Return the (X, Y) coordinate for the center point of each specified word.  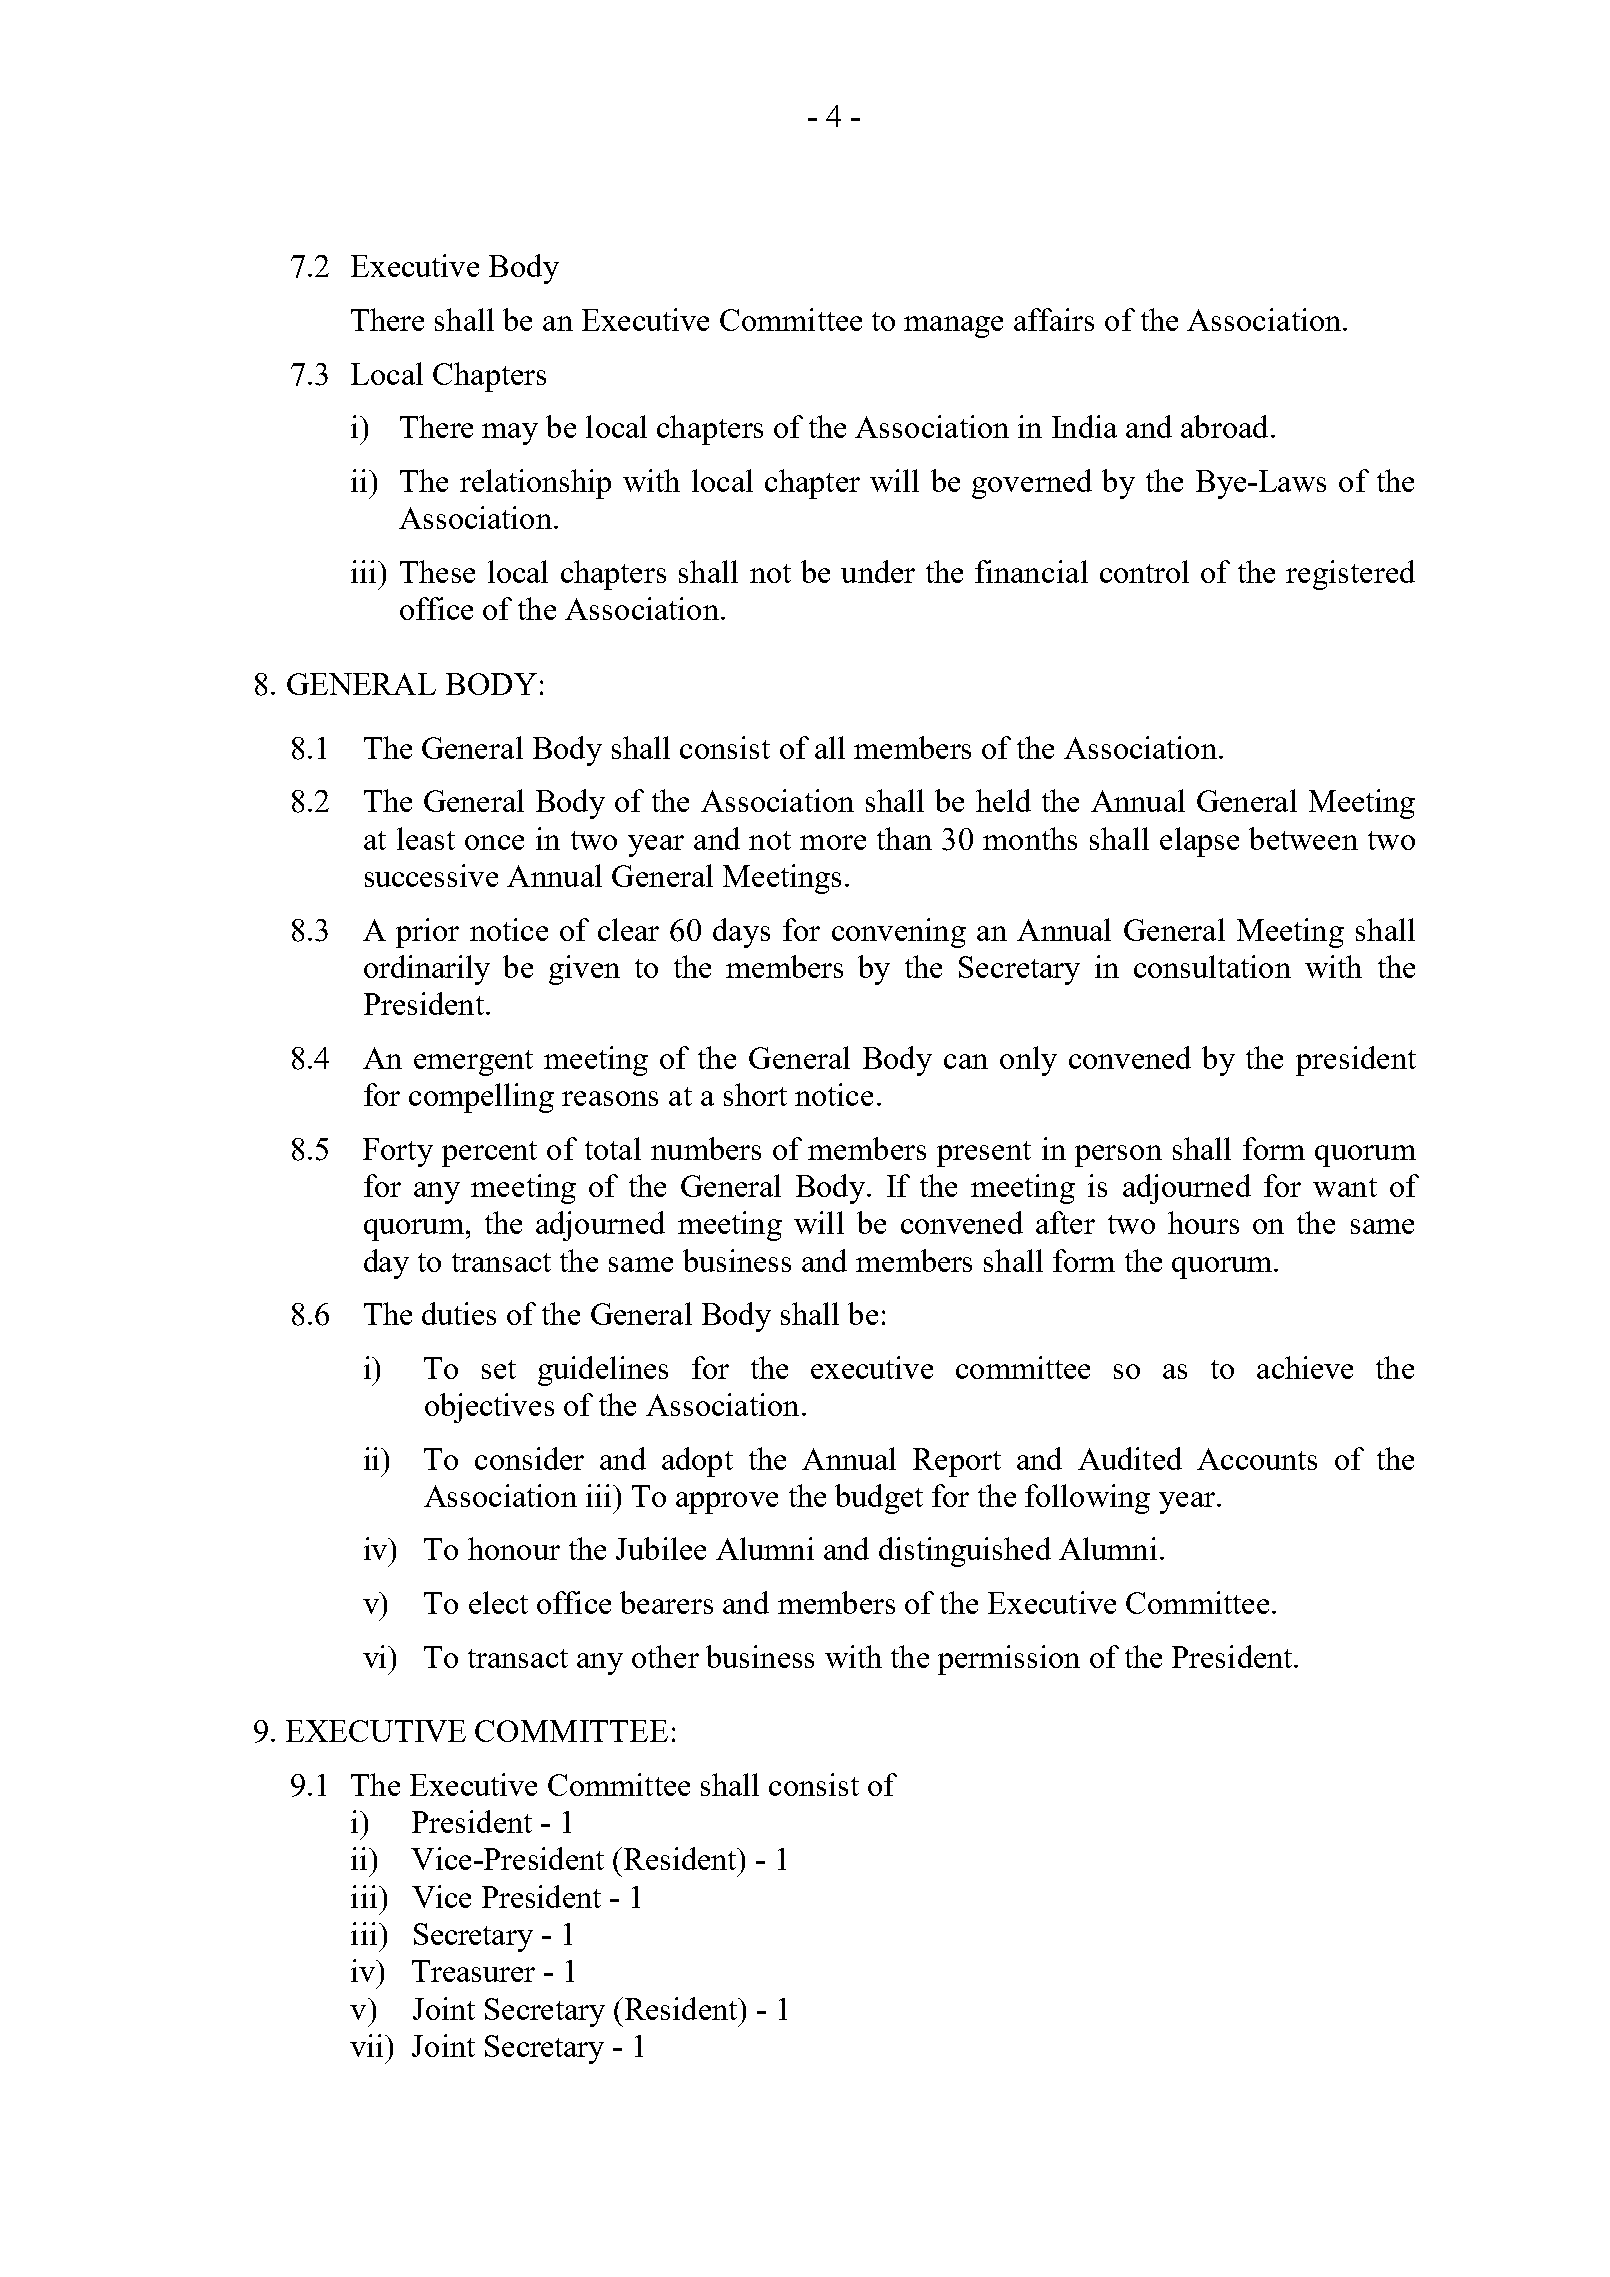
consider (529, 1458)
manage (953, 327)
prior (427, 933)
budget (879, 1499)
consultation (1212, 966)
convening (899, 933)
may (510, 434)
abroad (1224, 426)
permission (1009, 1660)
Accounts (1257, 1459)
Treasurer (473, 1971)
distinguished (965, 1552)
